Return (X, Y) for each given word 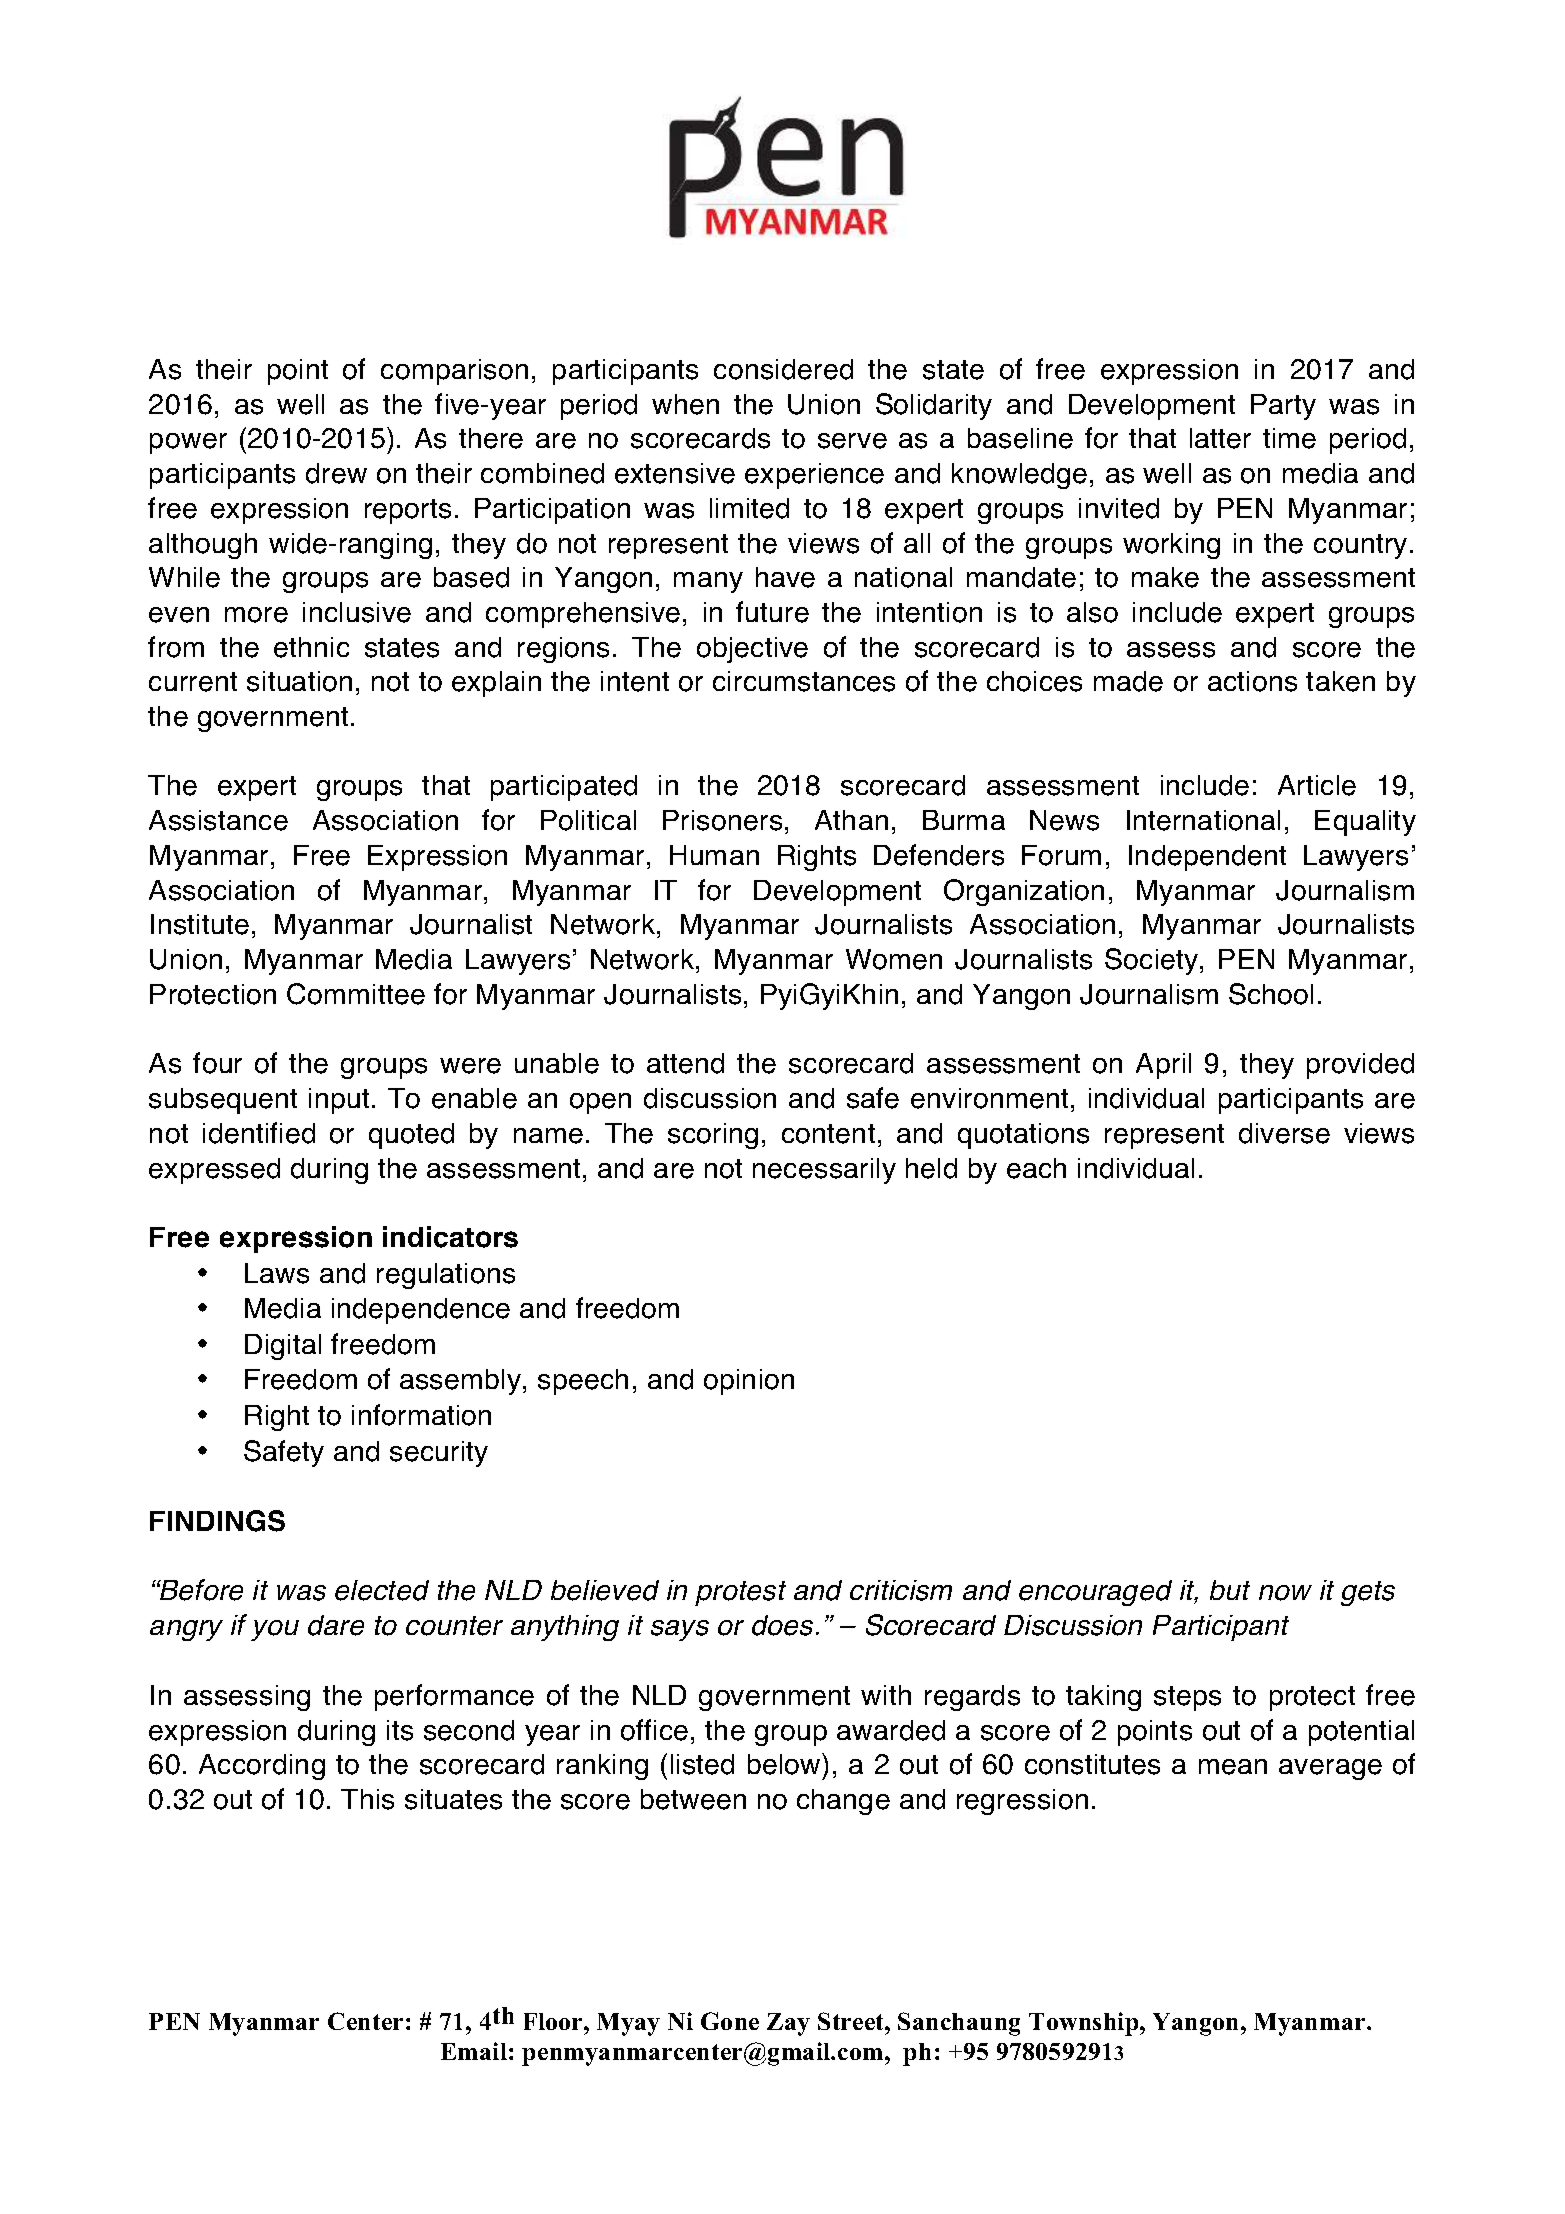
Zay (788, 2024)
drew (336, 473)
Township (1085, 2024)
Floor (554, 2021)
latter (1220, 438)
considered (783, 369)
